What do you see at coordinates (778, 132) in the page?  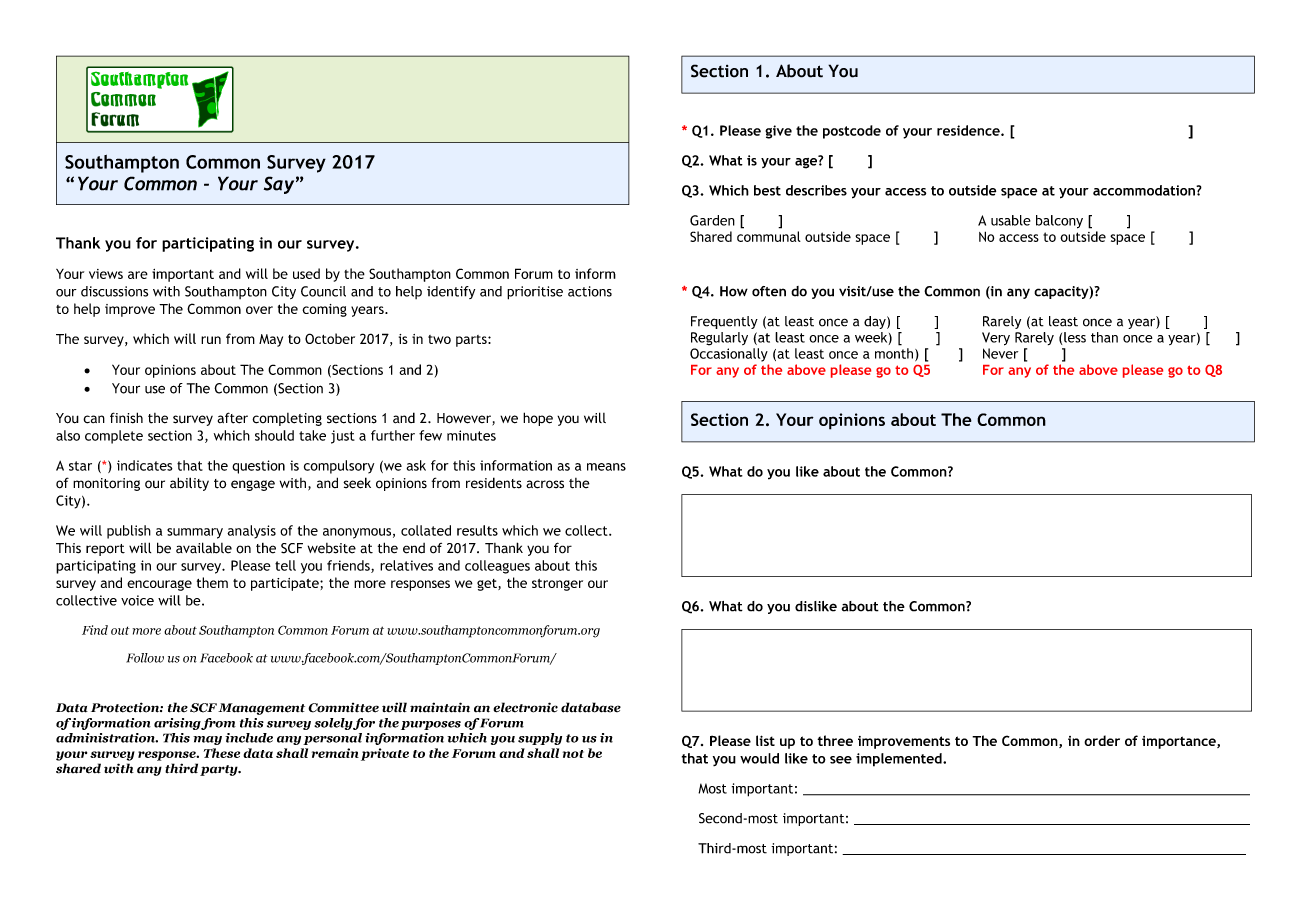 I see `give` at bounding box center [778, 132].
